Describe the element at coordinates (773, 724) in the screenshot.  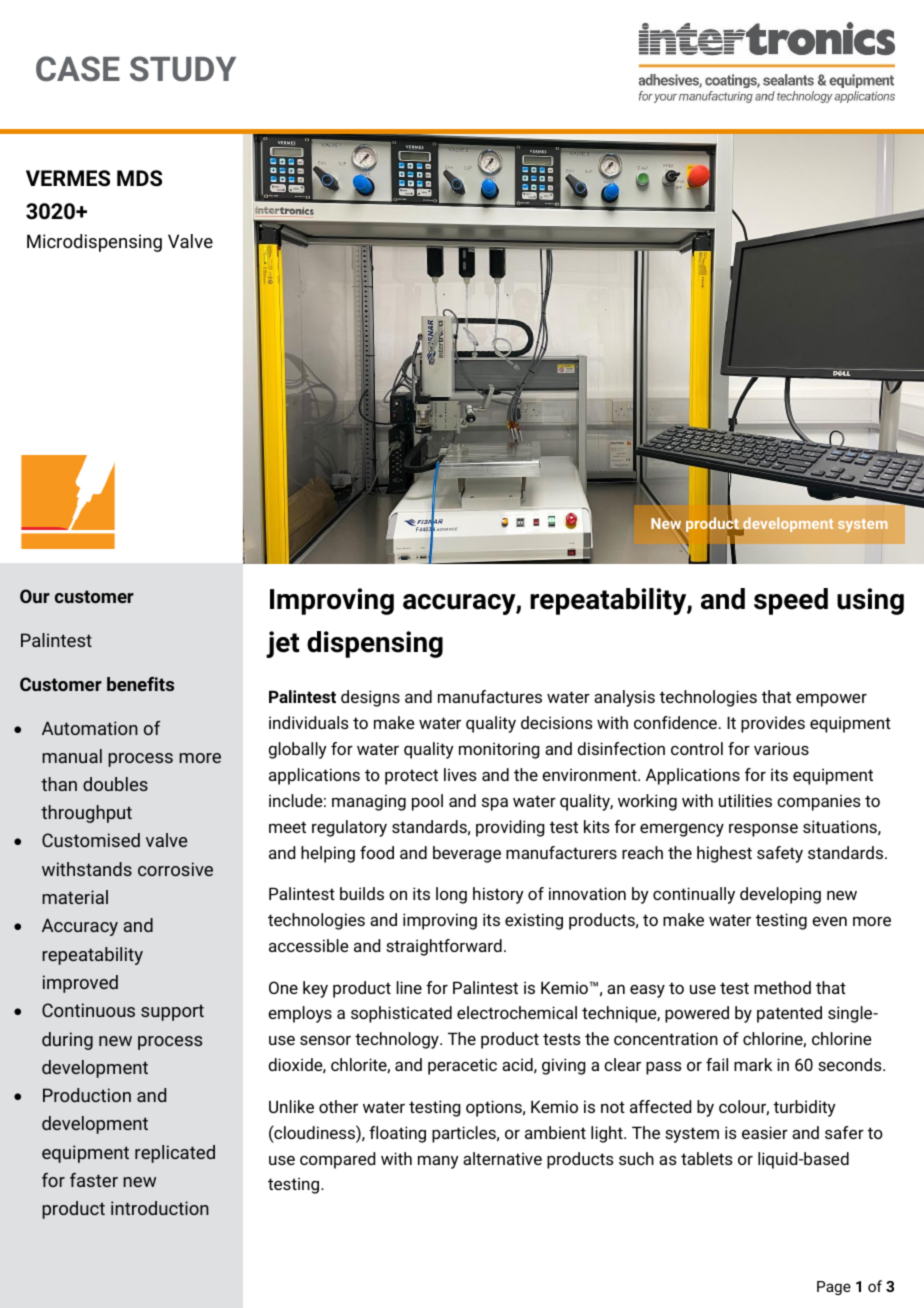
I see `provides` at that location.
